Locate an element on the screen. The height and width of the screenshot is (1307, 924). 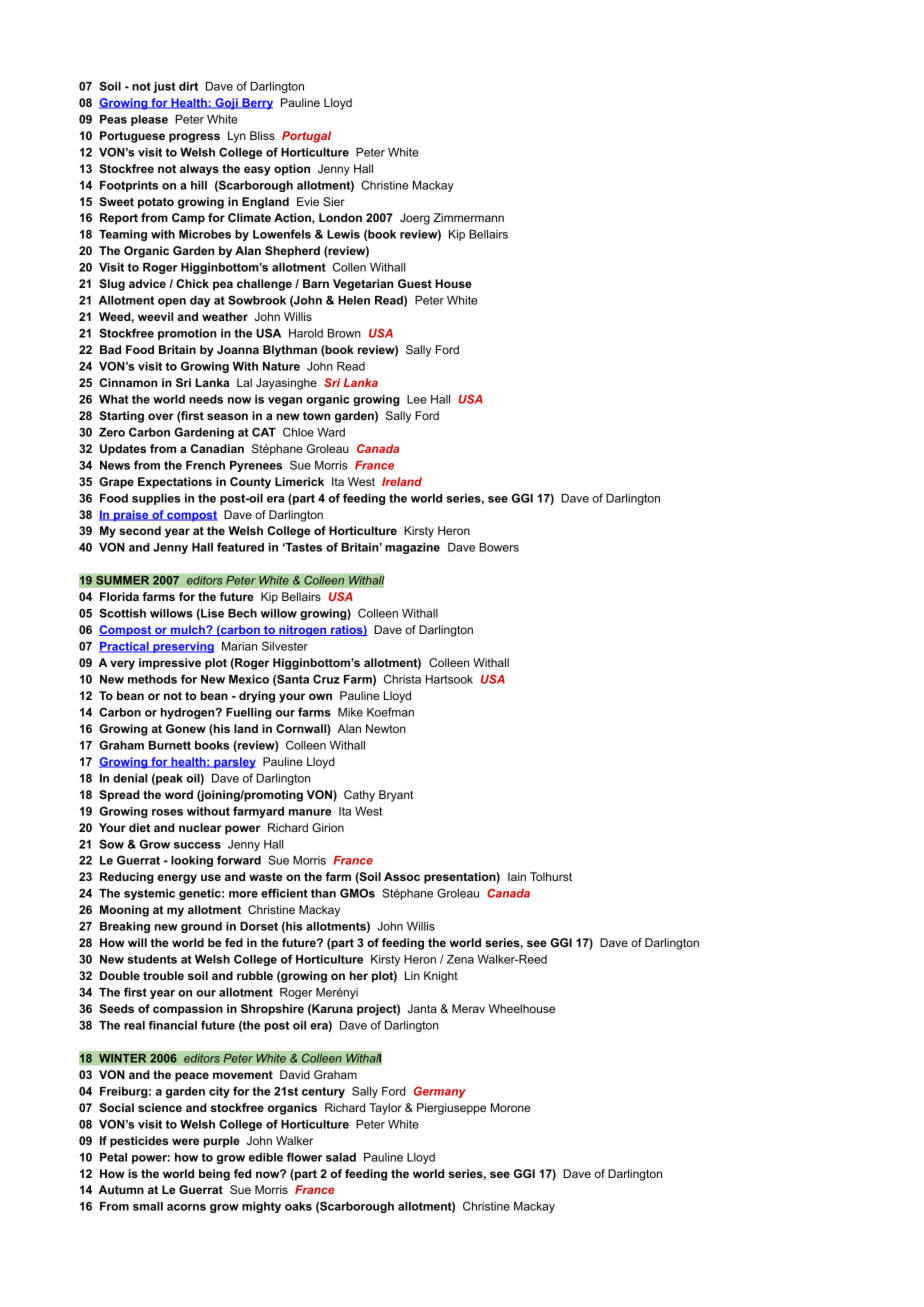
small is located at coordinates (148, 1206).
